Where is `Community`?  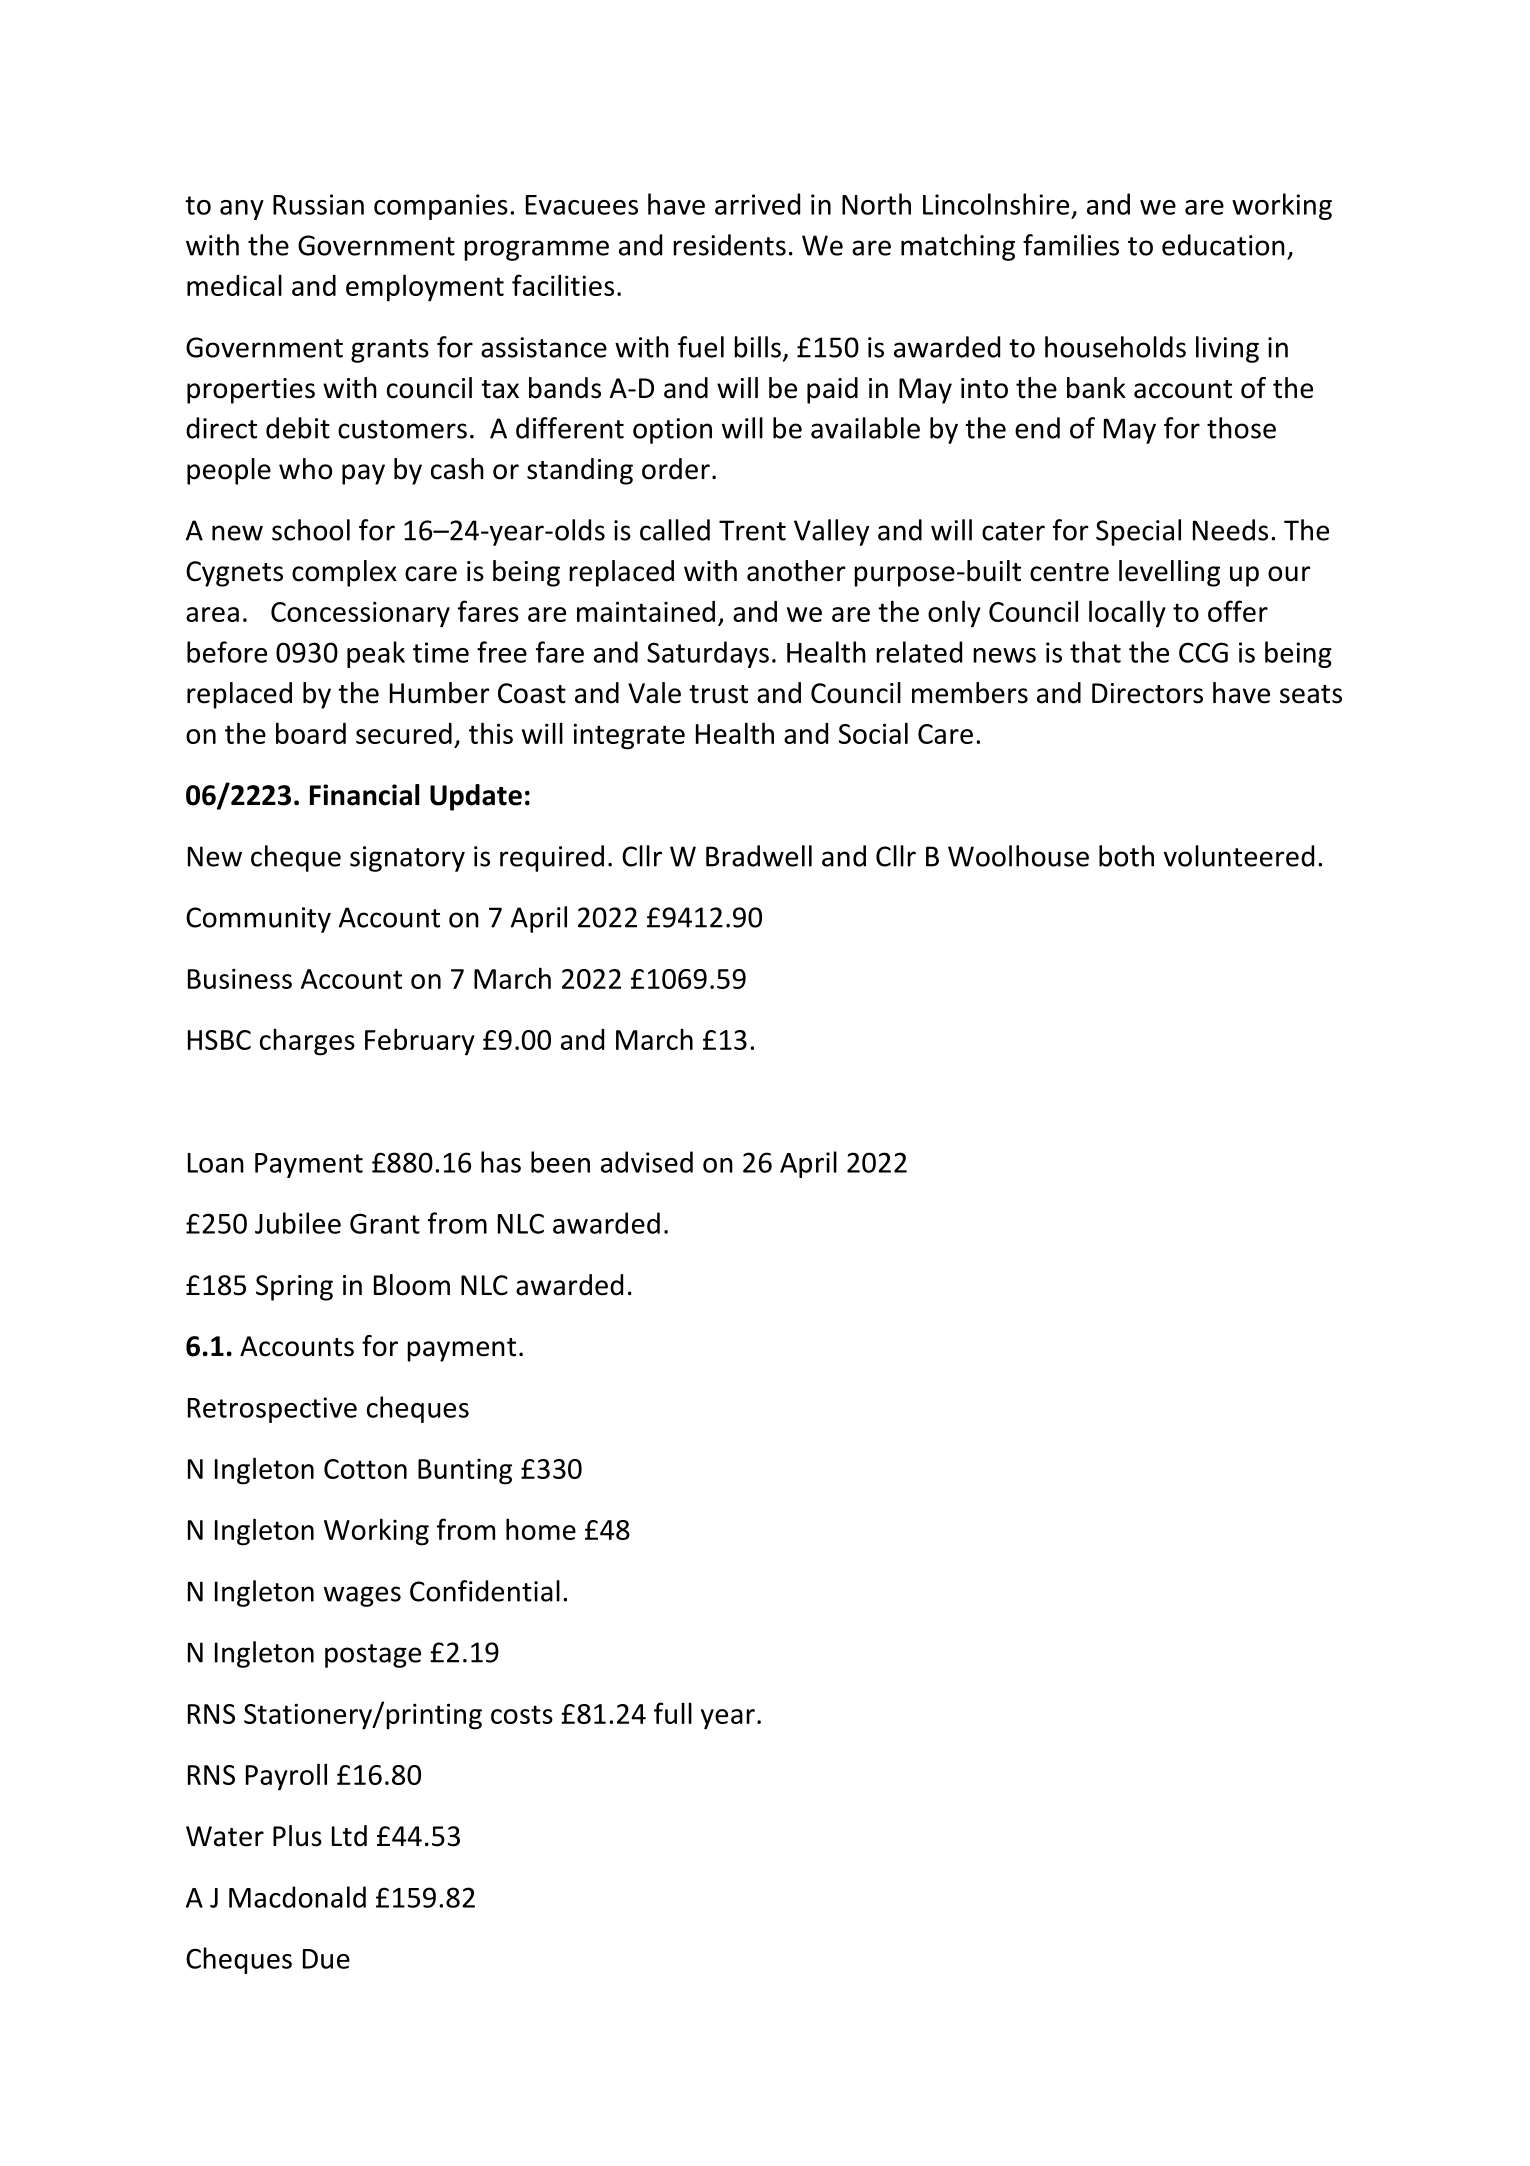 Community is located at coordinates (258, 920).
